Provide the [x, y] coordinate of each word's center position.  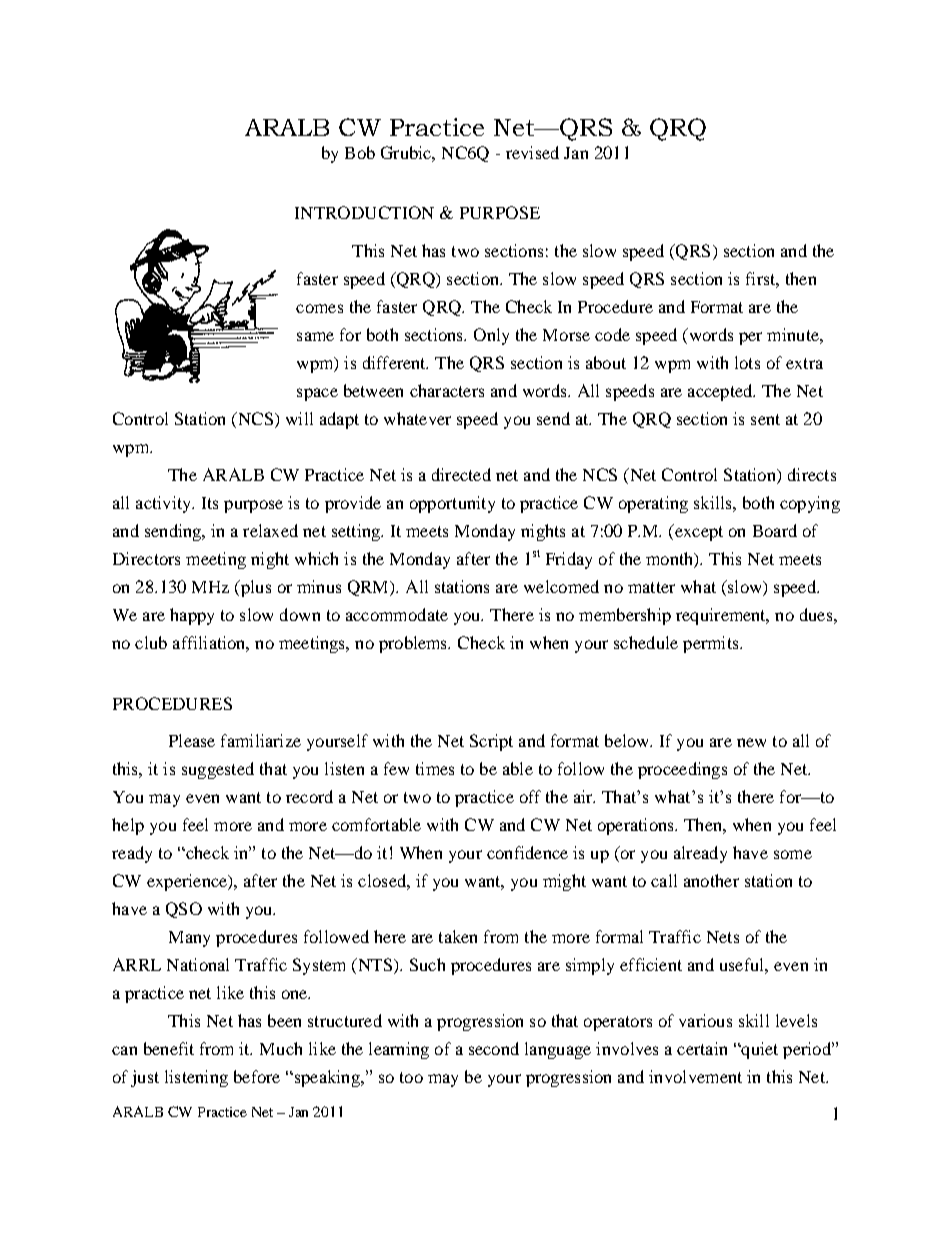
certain [702, 1048]
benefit [169, 1048]
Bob [360, 152]
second [494, 1048]
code [612, 334]
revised [532, 152]
